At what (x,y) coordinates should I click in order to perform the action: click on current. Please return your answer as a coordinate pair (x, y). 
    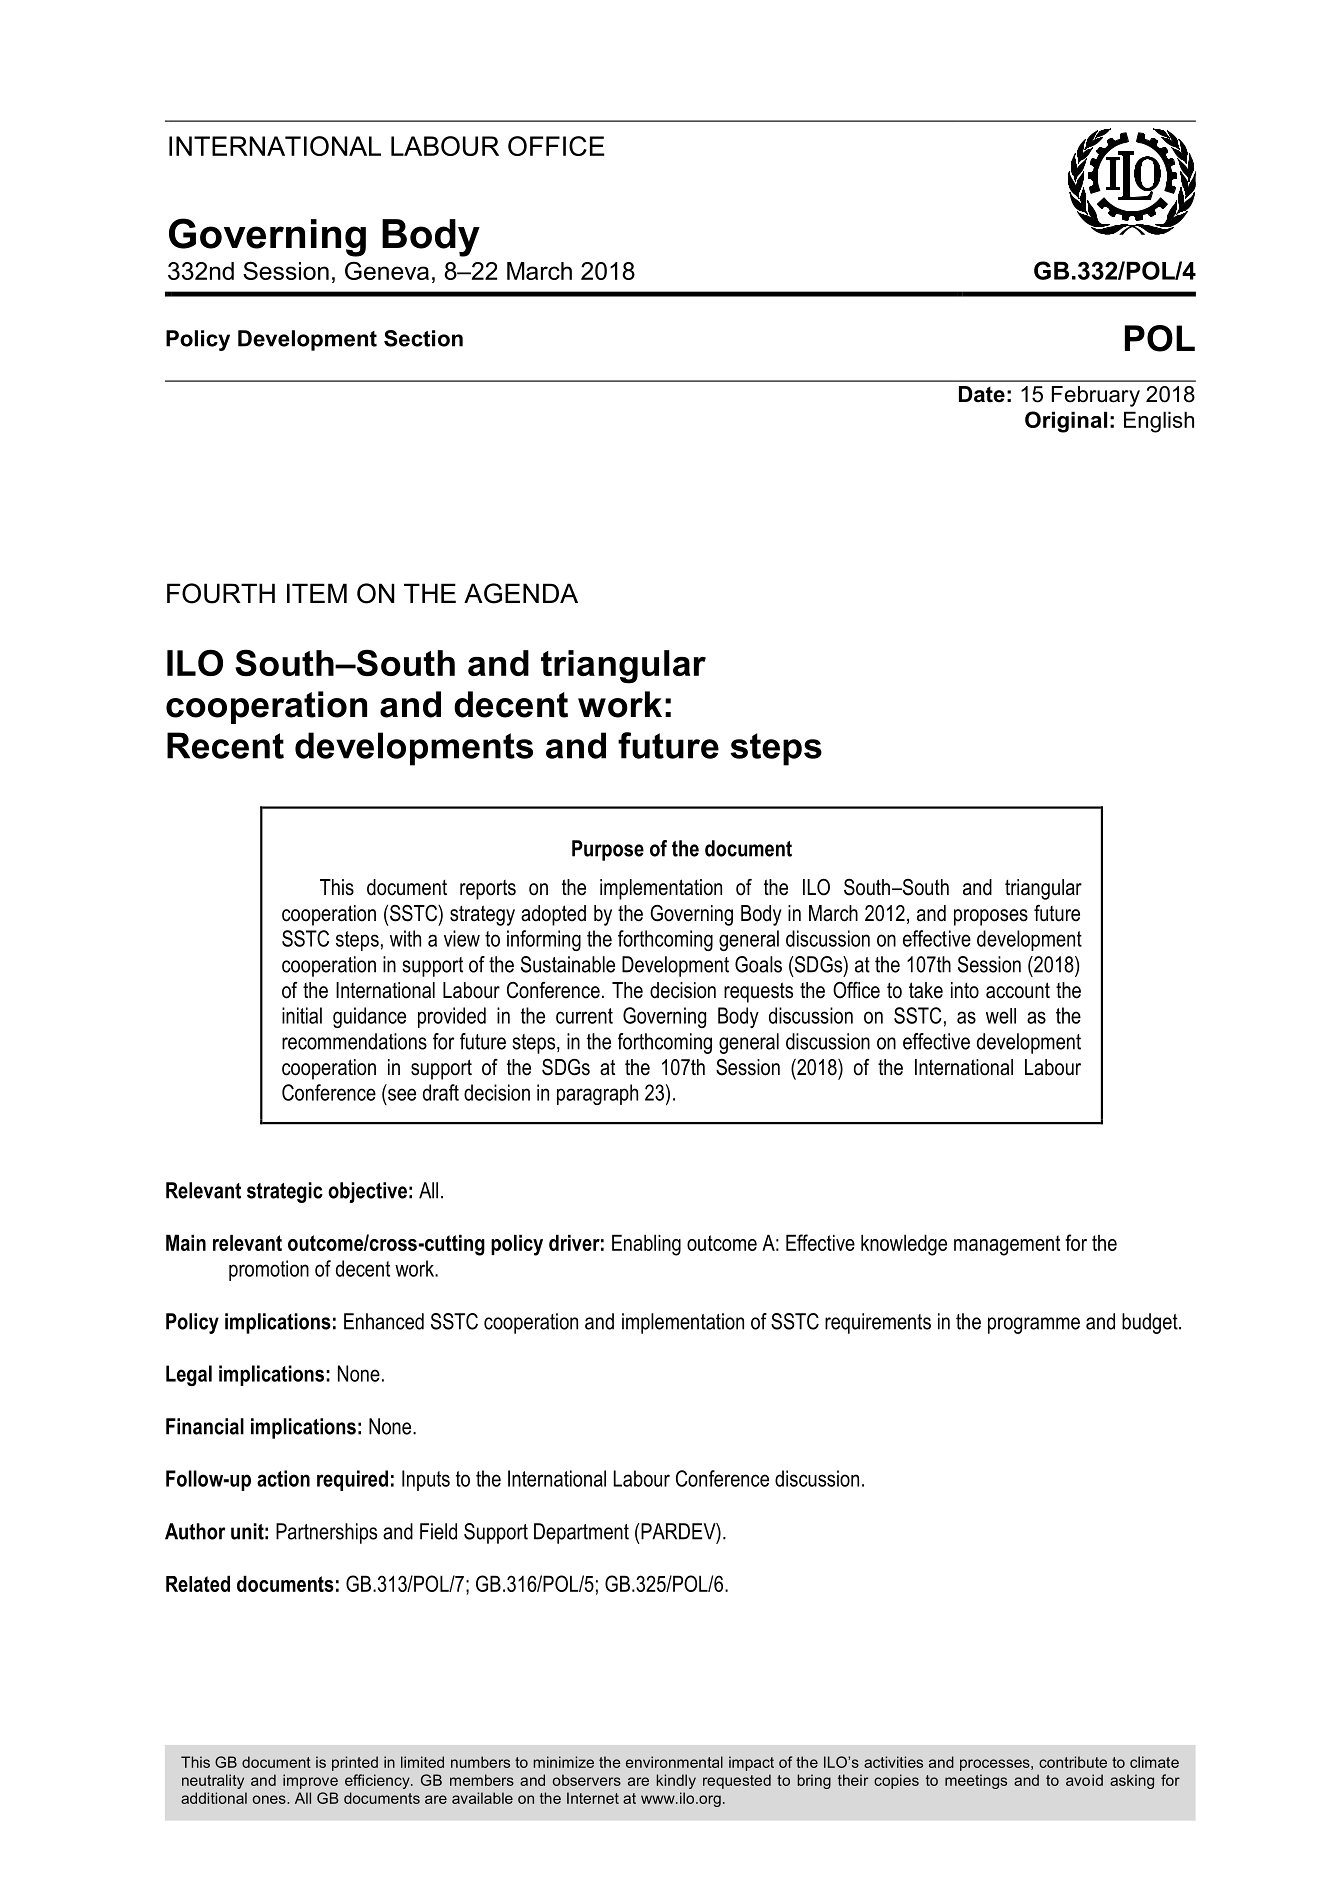
    Looking at the image, I should click on (584, 1016).
